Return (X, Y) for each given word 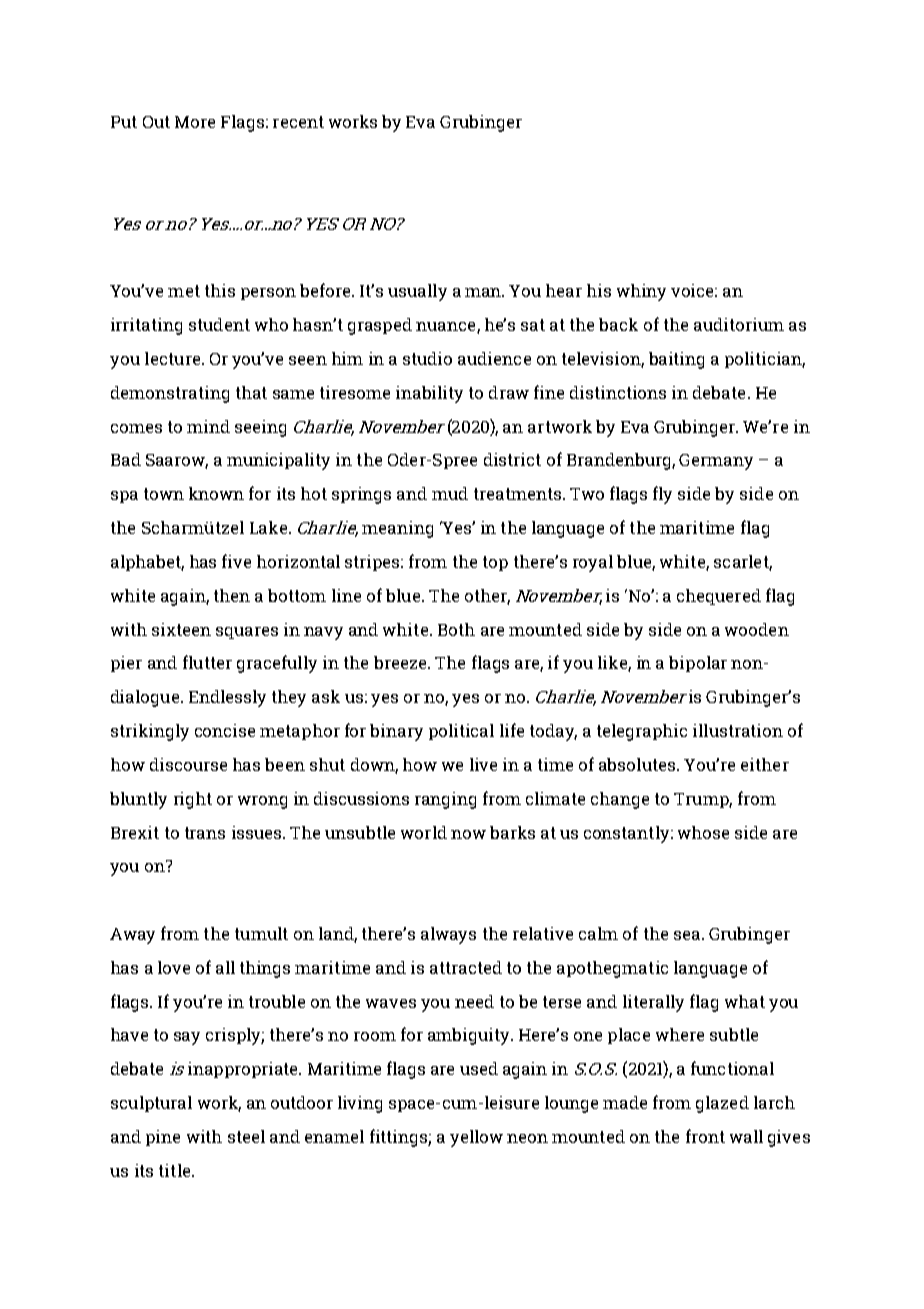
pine (163, 1138)
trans (205, 833)
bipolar (698, 664)
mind (208, 426)
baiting (676, 360)
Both (456, 629)
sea (687, 935)
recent (298, 122)
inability (429, 394)
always (448, 935)
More (195, 122)
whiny (641, 292)
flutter (207, 662)
